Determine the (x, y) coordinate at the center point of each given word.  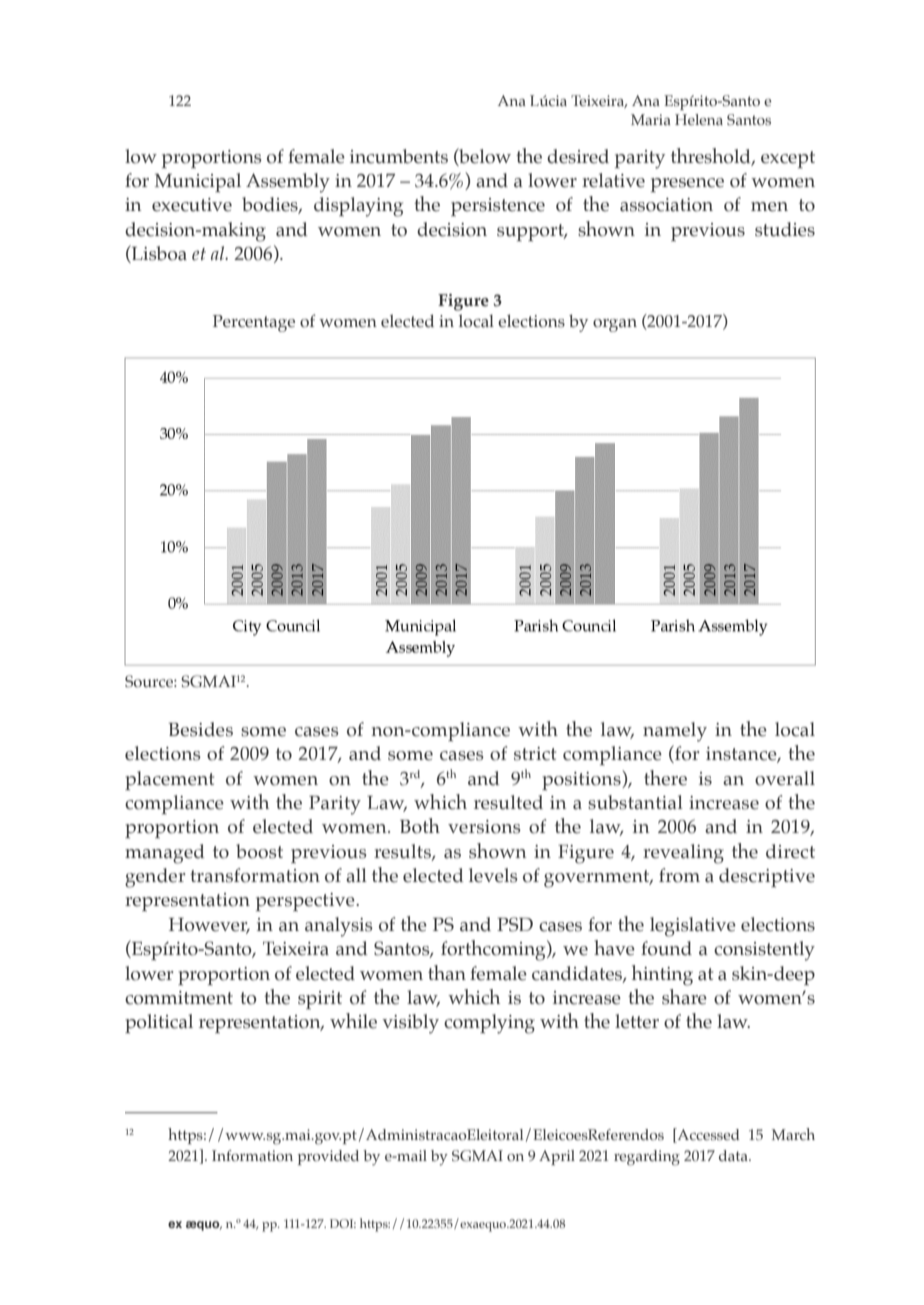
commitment (179, 998)
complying (489, 1024)
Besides (201, 729)
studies (785, 229)
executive (192, 205)
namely (675, 732)
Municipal (198, 183)
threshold (712, 156)
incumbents (399, 156)
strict (535, 754)
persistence (498, 207)
